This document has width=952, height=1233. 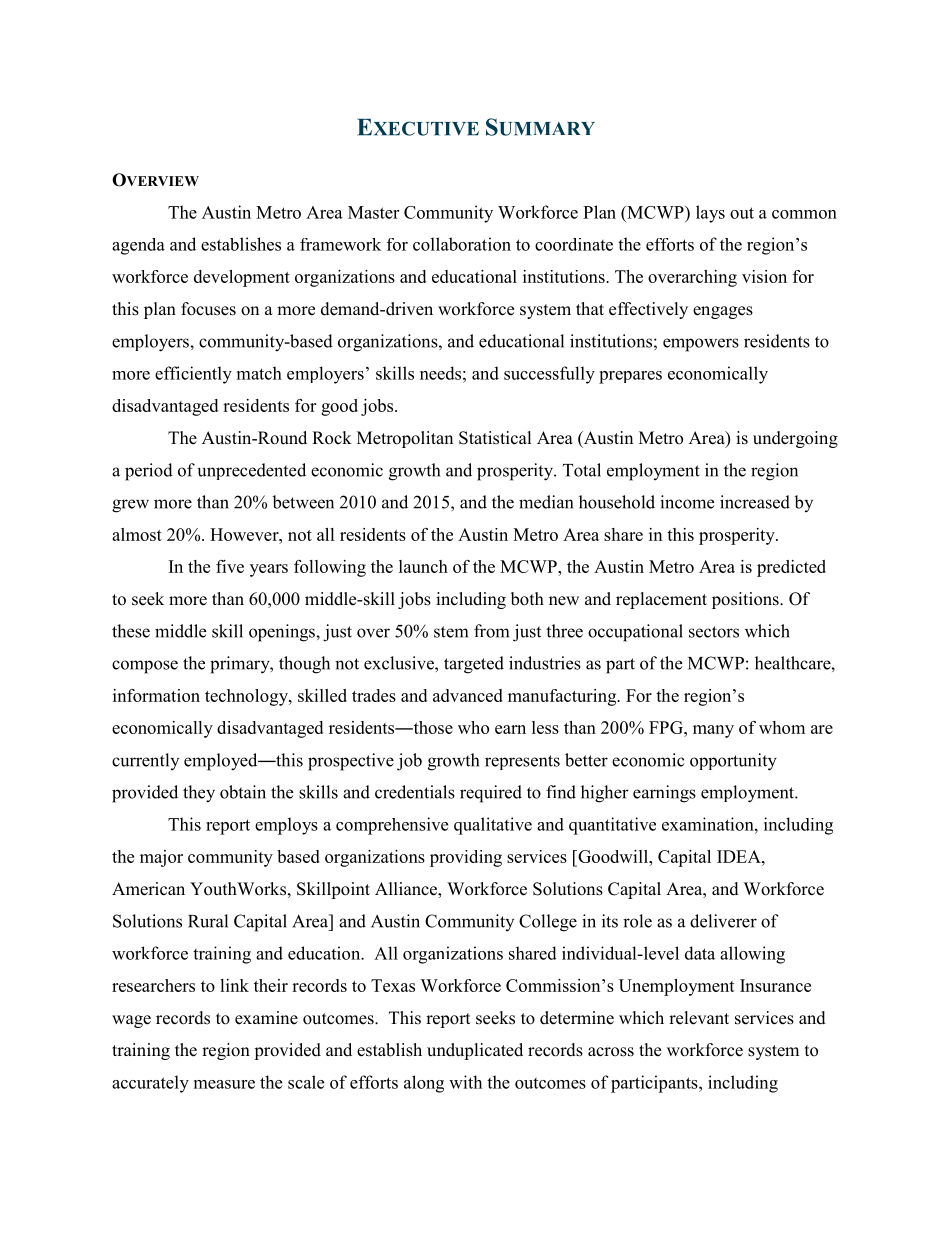 I want to click on increased, so click(x=755, y=502).
